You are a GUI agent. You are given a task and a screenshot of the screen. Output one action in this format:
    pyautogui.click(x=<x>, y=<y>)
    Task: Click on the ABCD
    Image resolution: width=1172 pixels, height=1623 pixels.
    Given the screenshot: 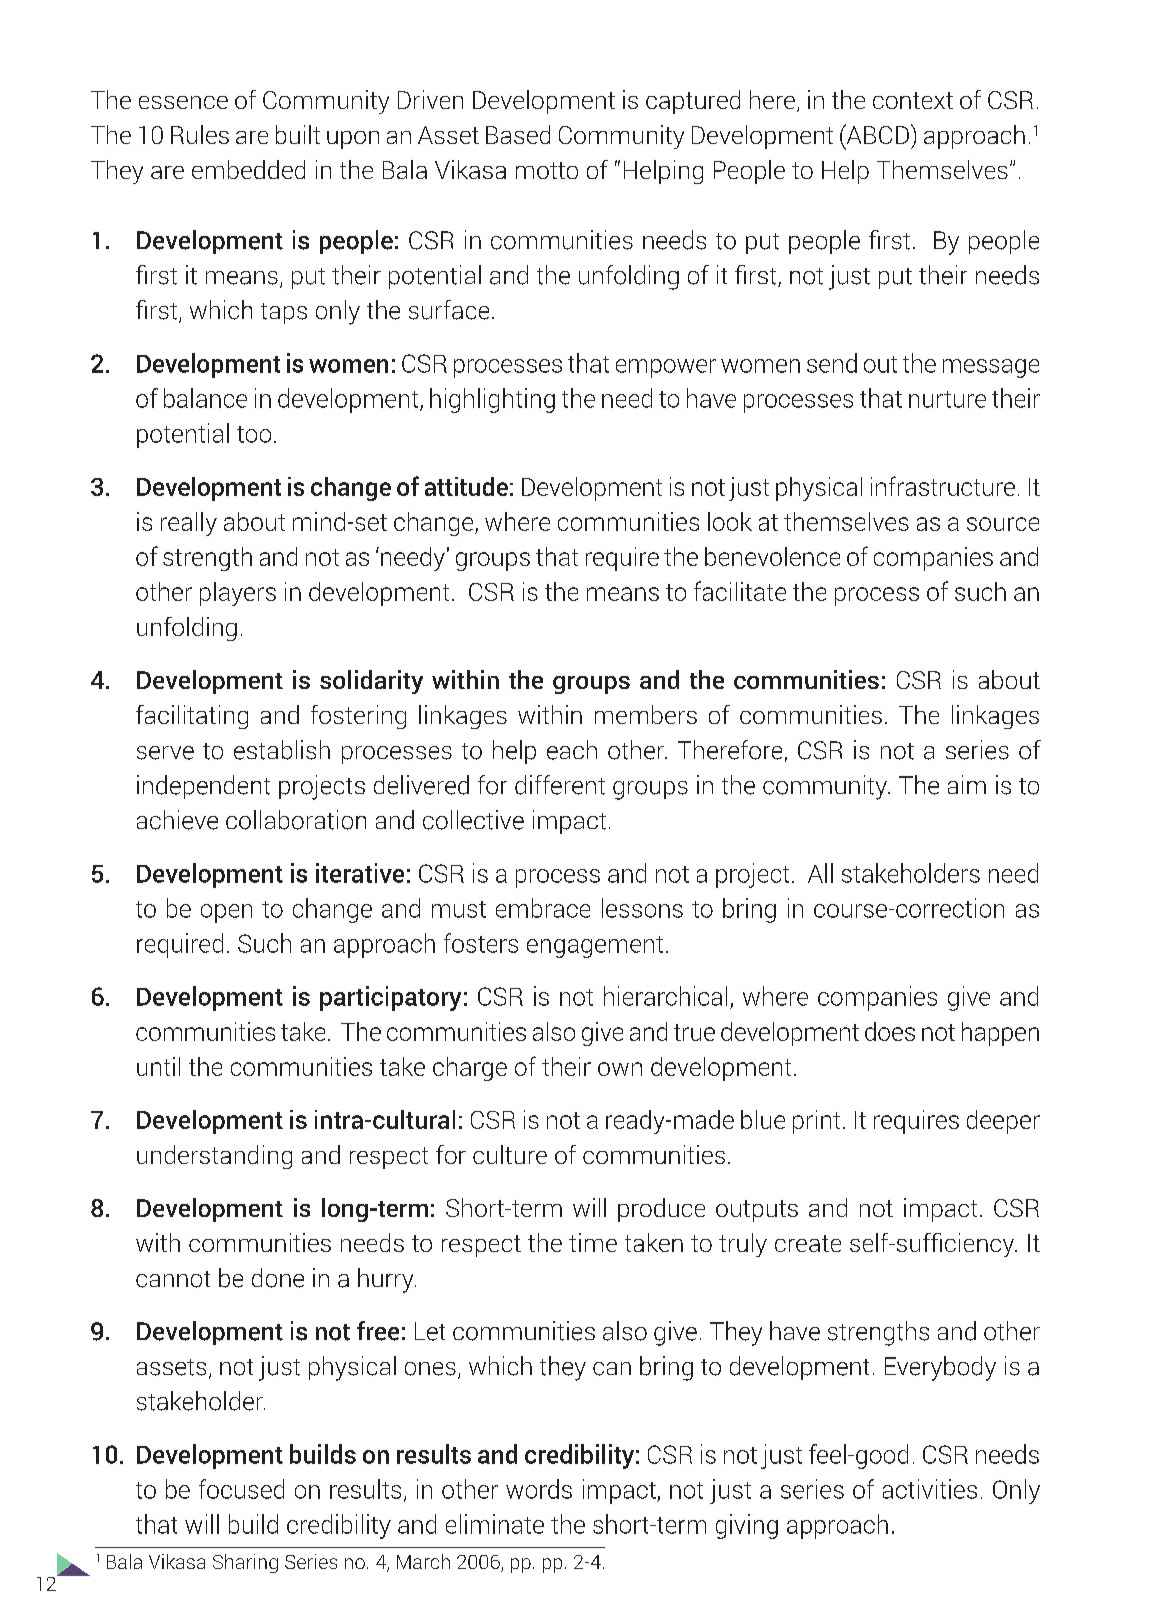 What is the action you would take?
    pyautogui.click(x=876, y=134)
